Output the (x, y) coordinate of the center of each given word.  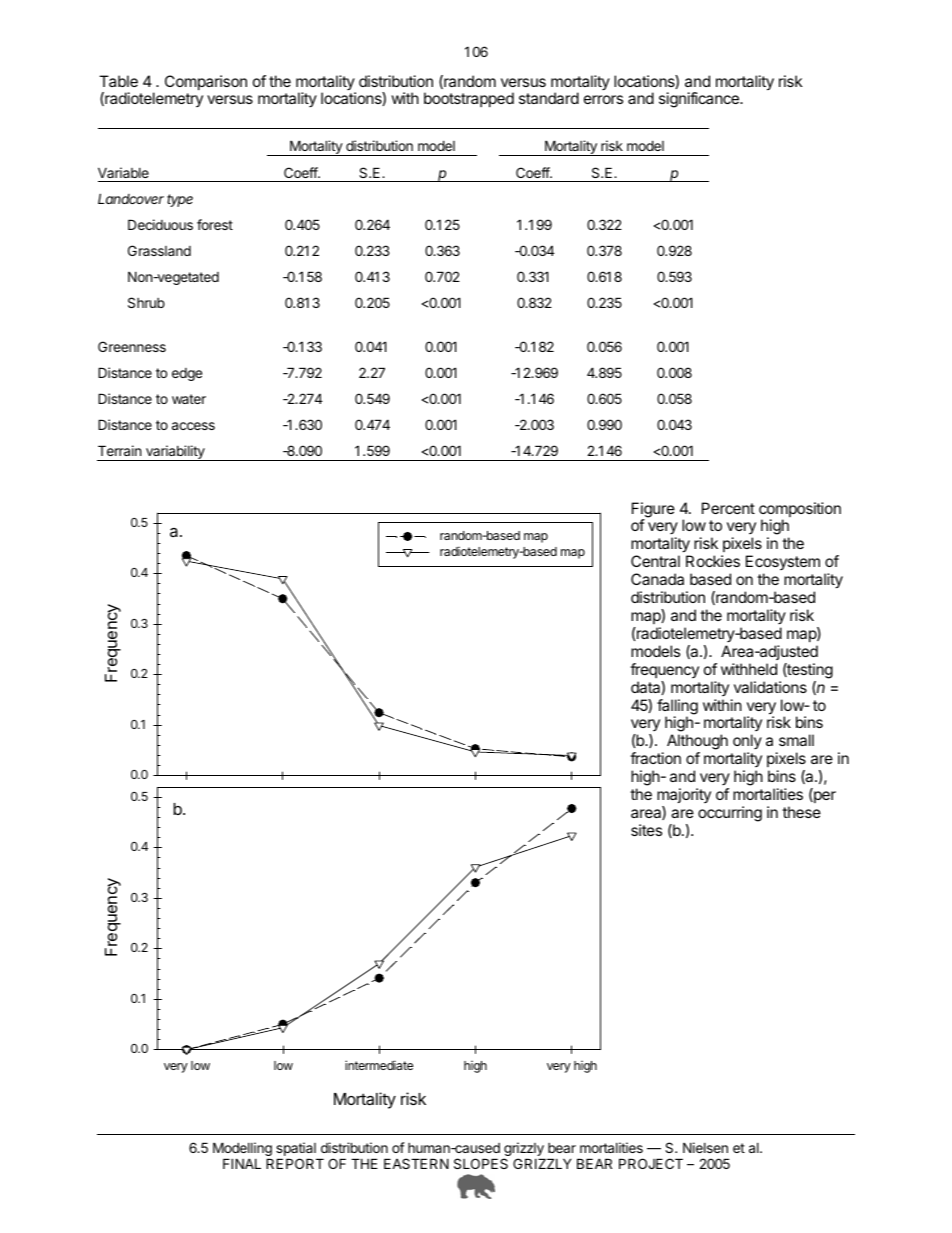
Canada (657, 579)
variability (175, 453)
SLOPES (481, 1163)
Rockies (713, 561)
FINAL (242, 1163)
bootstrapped (469, 99)
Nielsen (705, 1147)
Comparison (206, 82)
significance (700, 100)
